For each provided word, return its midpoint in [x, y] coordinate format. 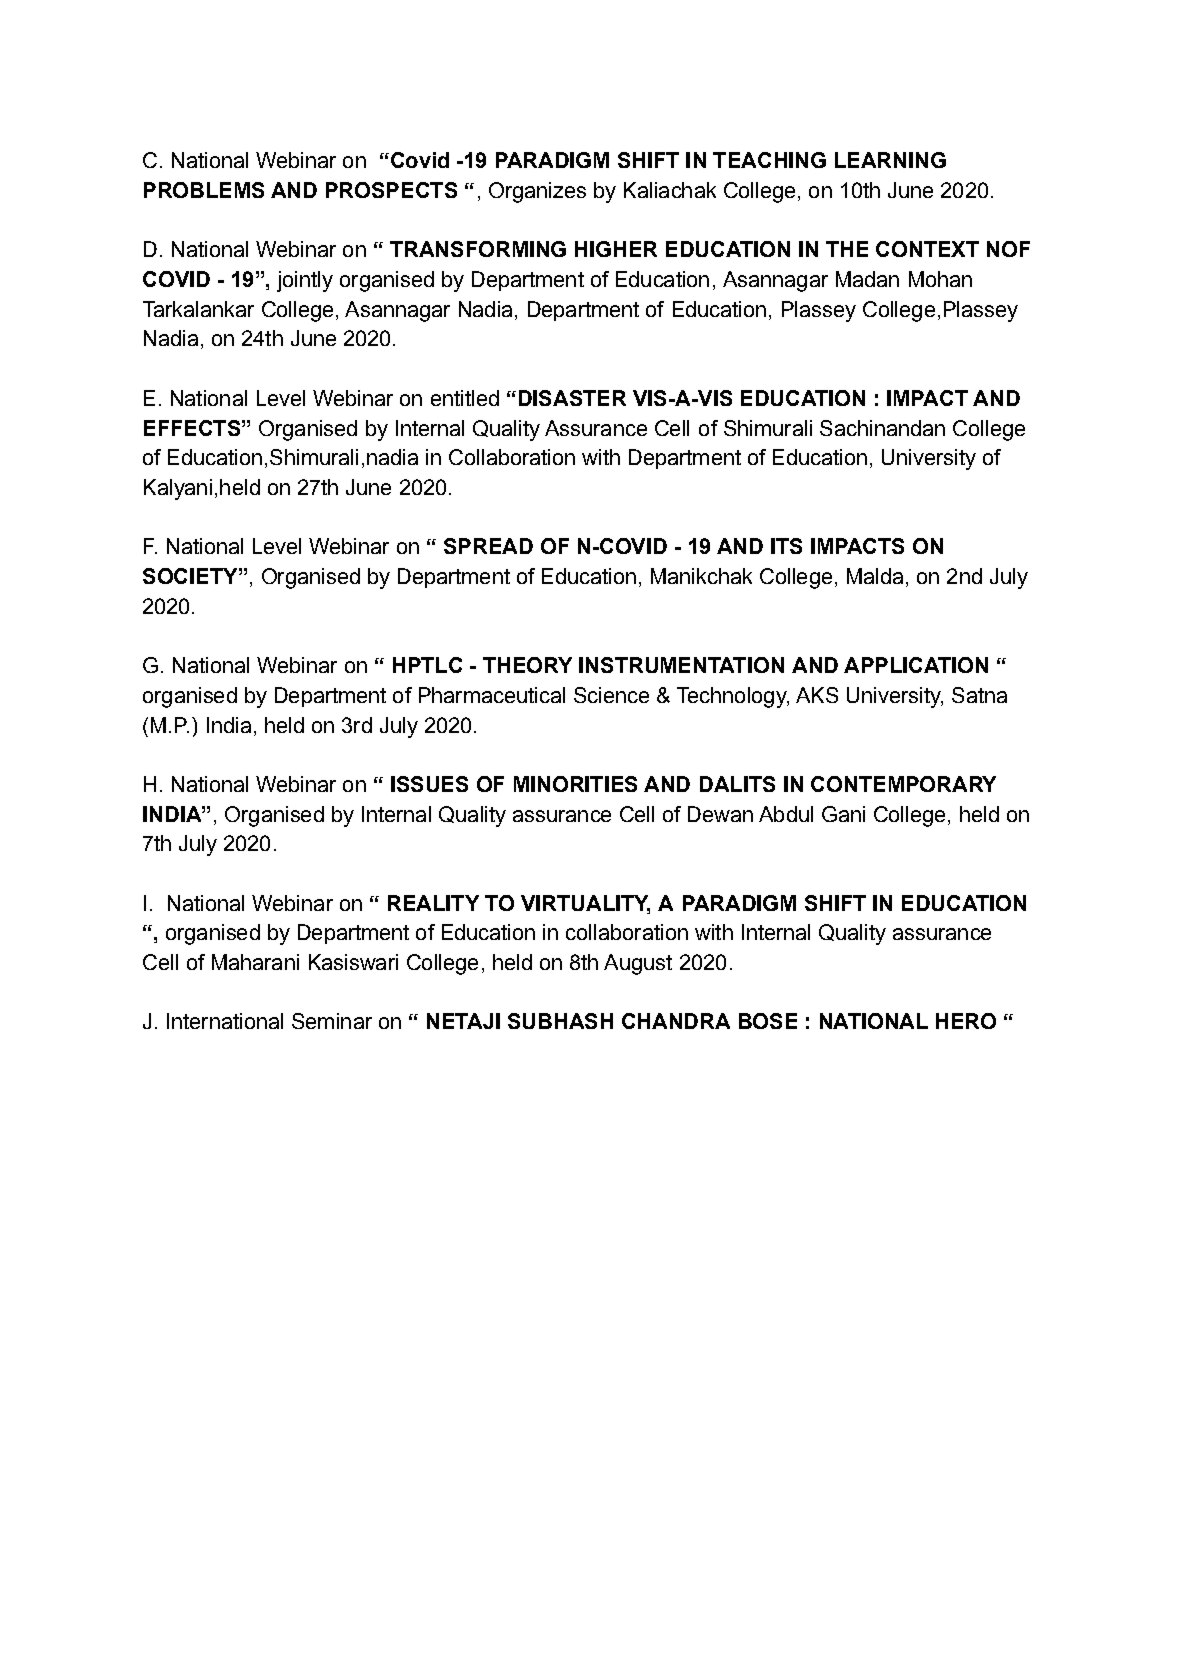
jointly [305, 281]
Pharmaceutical [492, 695]
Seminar [332, 1021]
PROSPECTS [391, 190]
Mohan [940, 279]
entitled [465, 398]
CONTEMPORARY [903, 784]
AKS [817, 695]
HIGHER [616, 249]
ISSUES [429, 784]
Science [611, 695]
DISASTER [572, 398]
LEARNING [890, 160]
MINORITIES [575, 784]
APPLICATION [916, 665]
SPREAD [488, 546]
